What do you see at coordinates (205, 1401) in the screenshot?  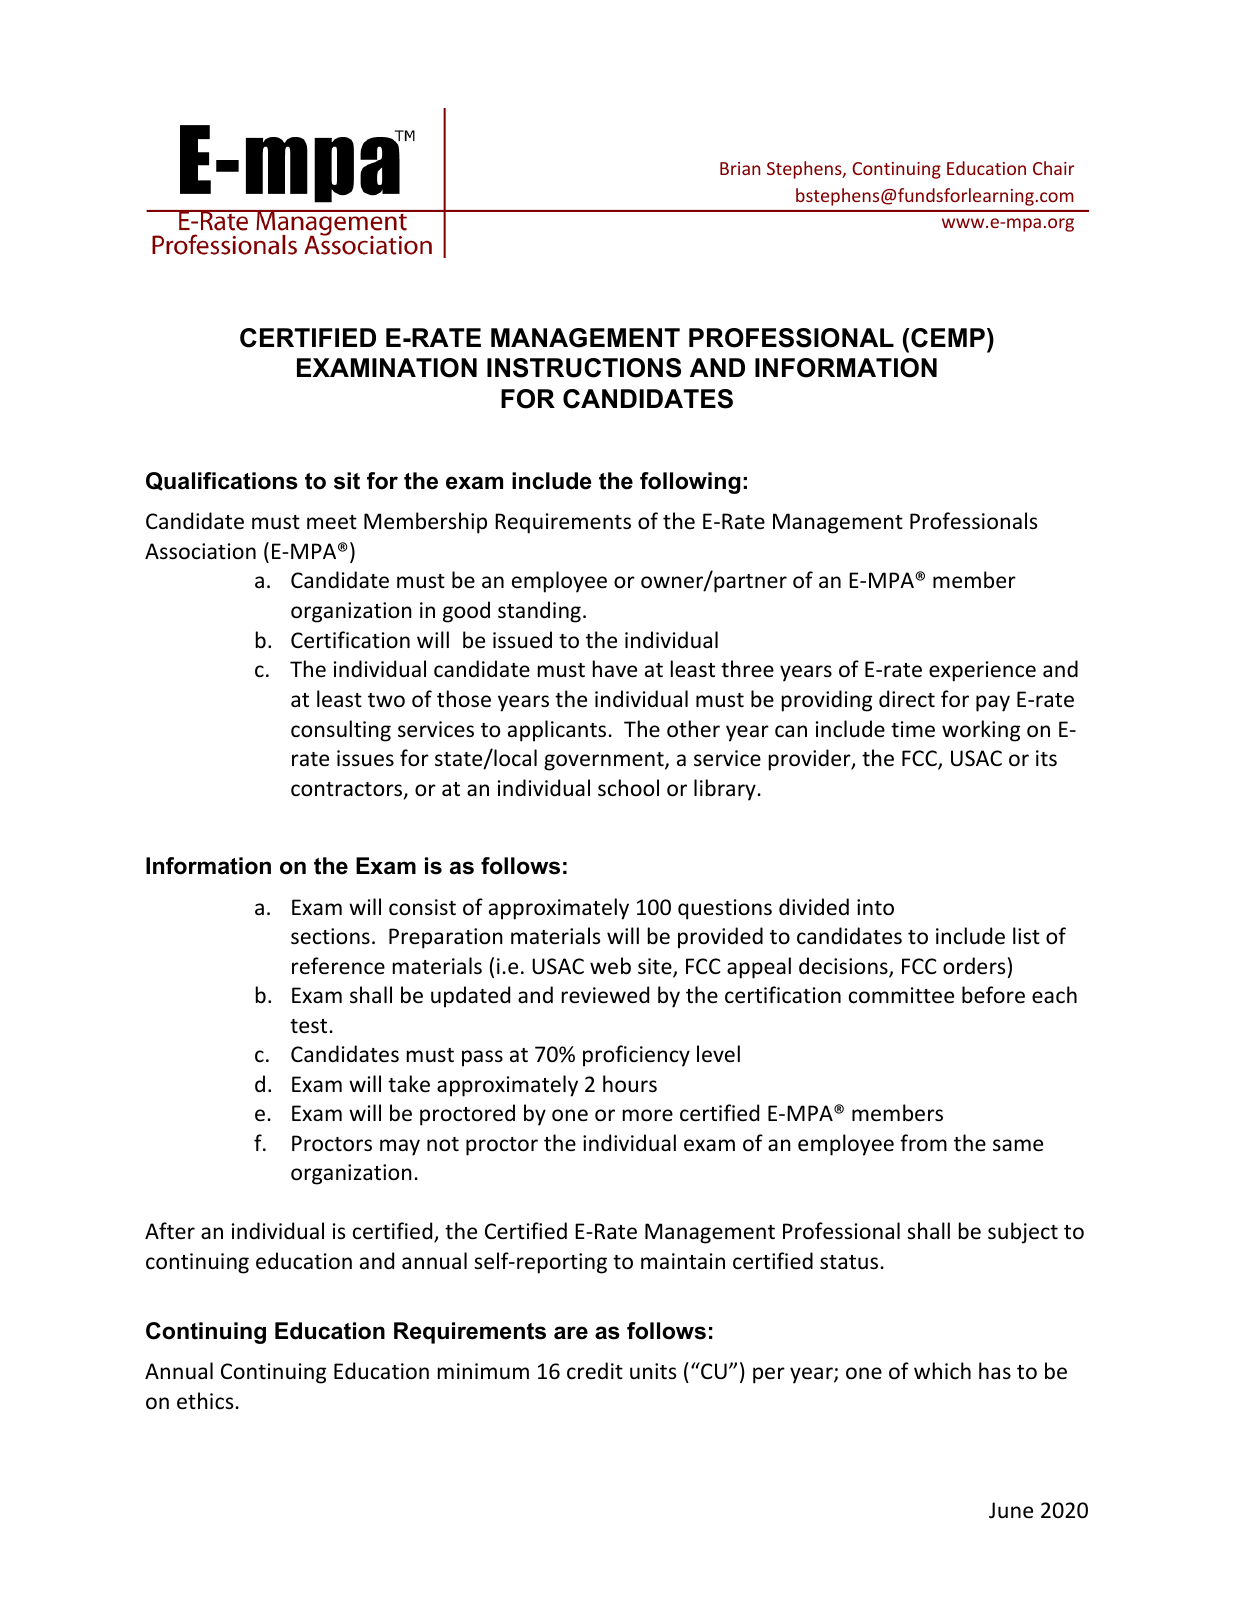 I see `ethics` at bounding box center [205, 1401].
